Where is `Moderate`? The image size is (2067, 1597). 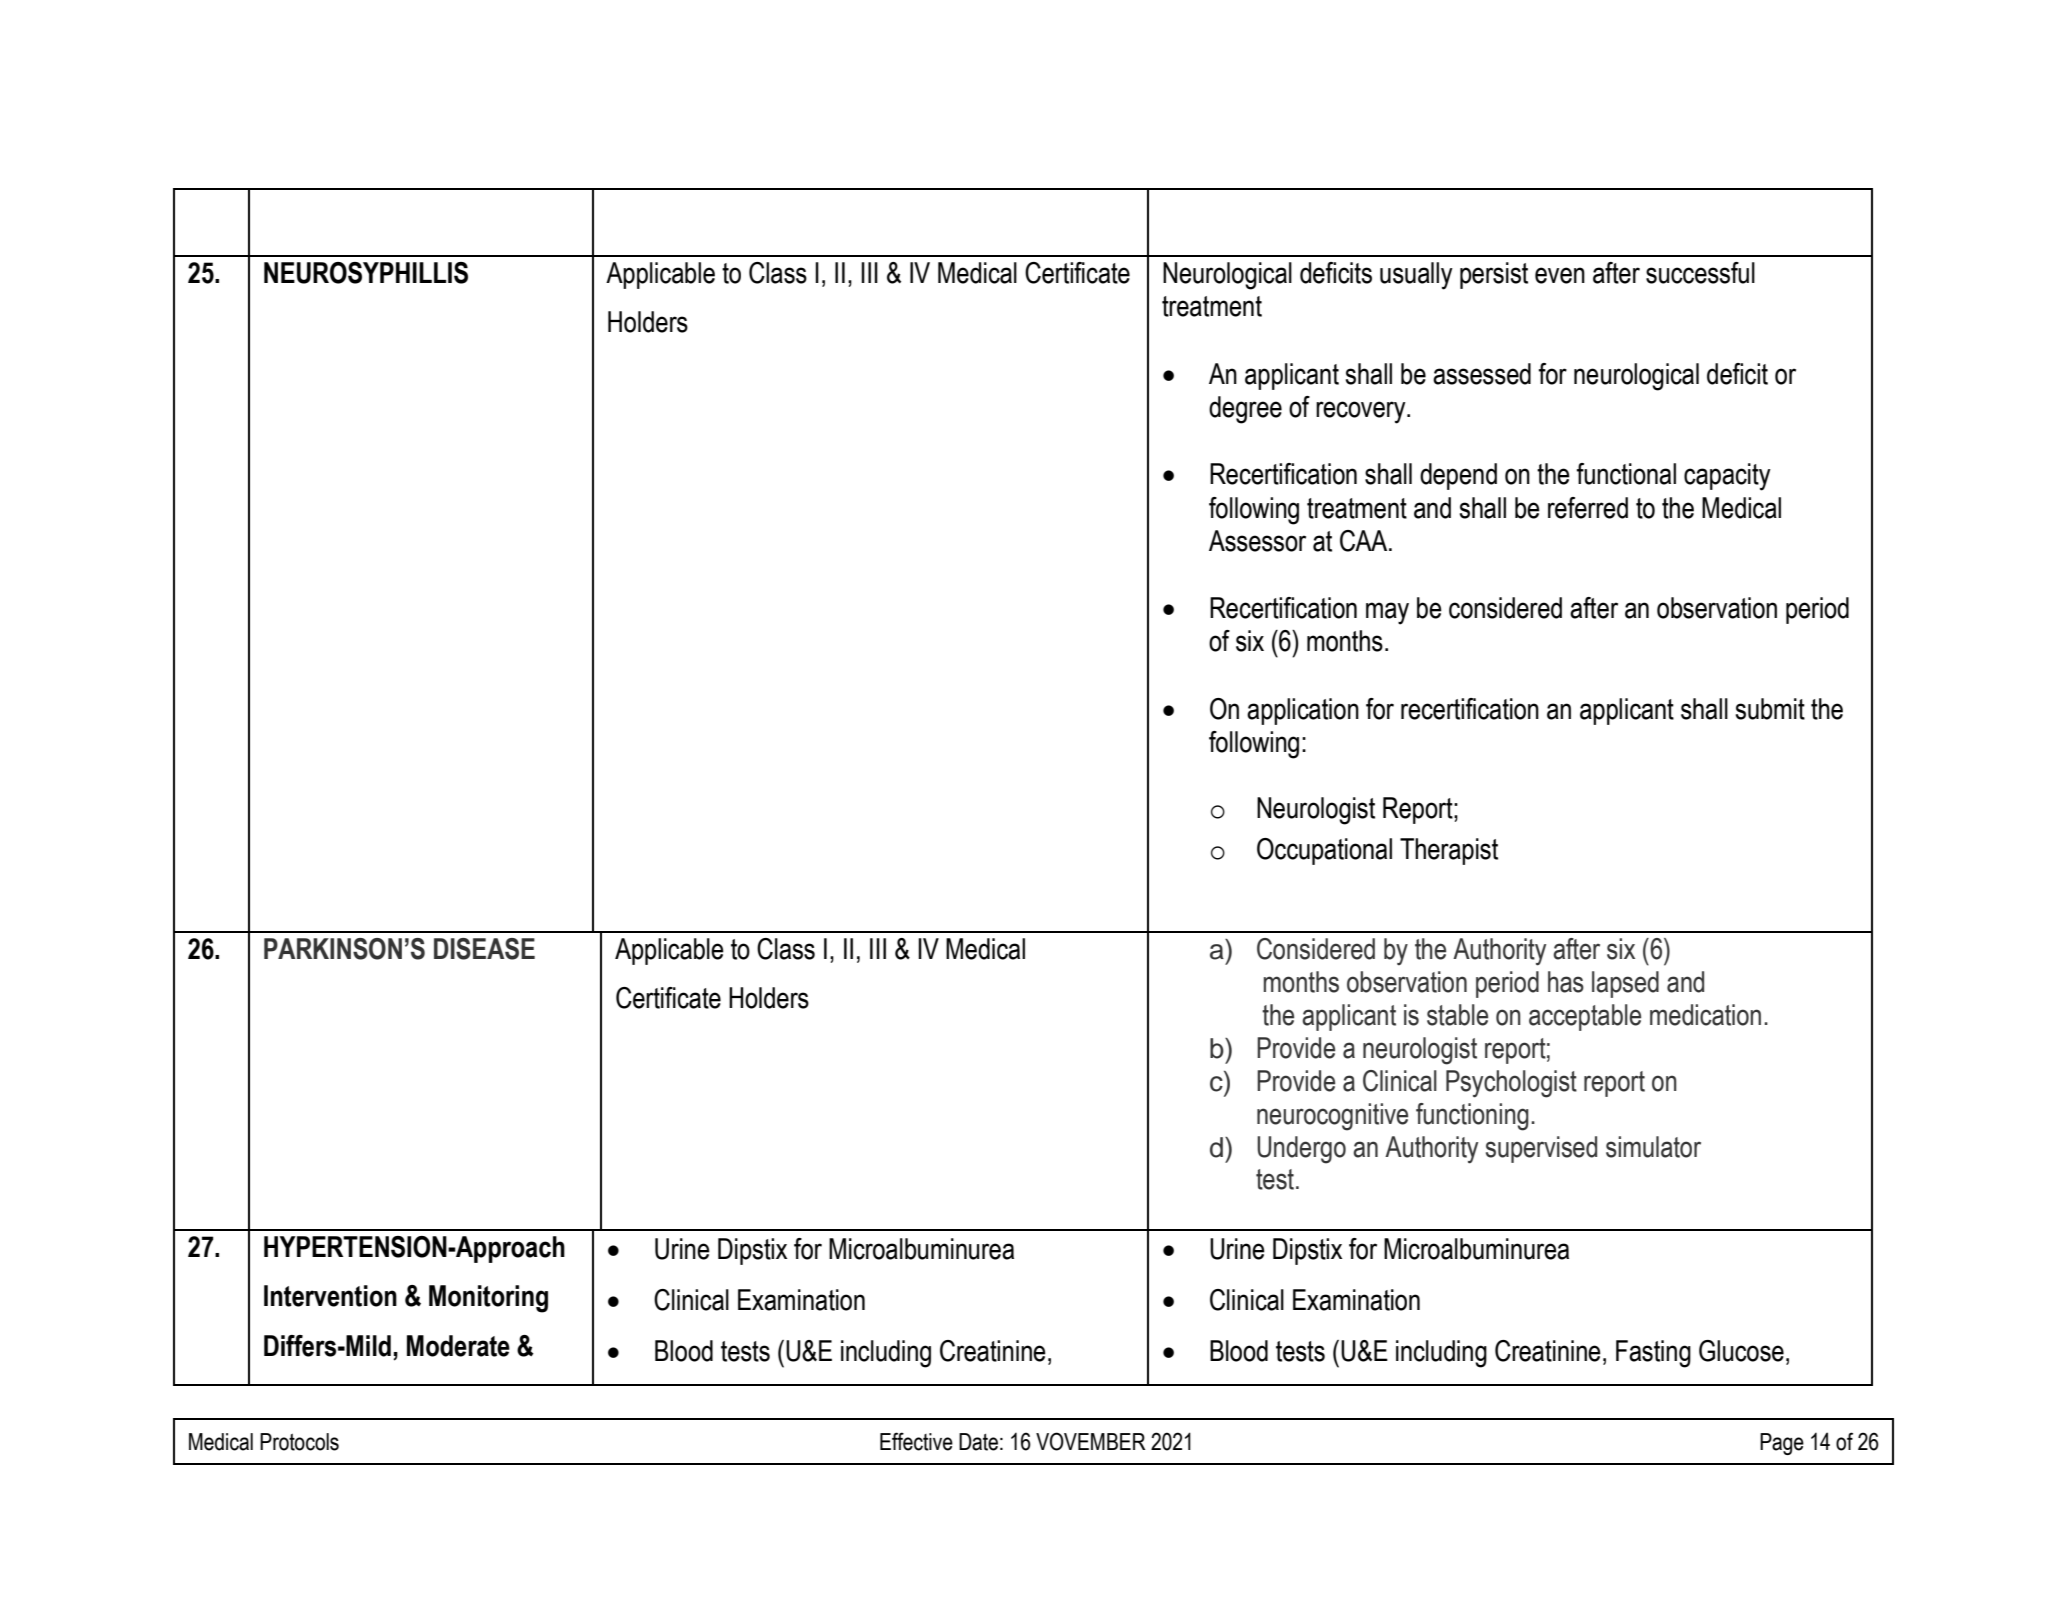
Moderate is located at coordinates (458, 1346).
